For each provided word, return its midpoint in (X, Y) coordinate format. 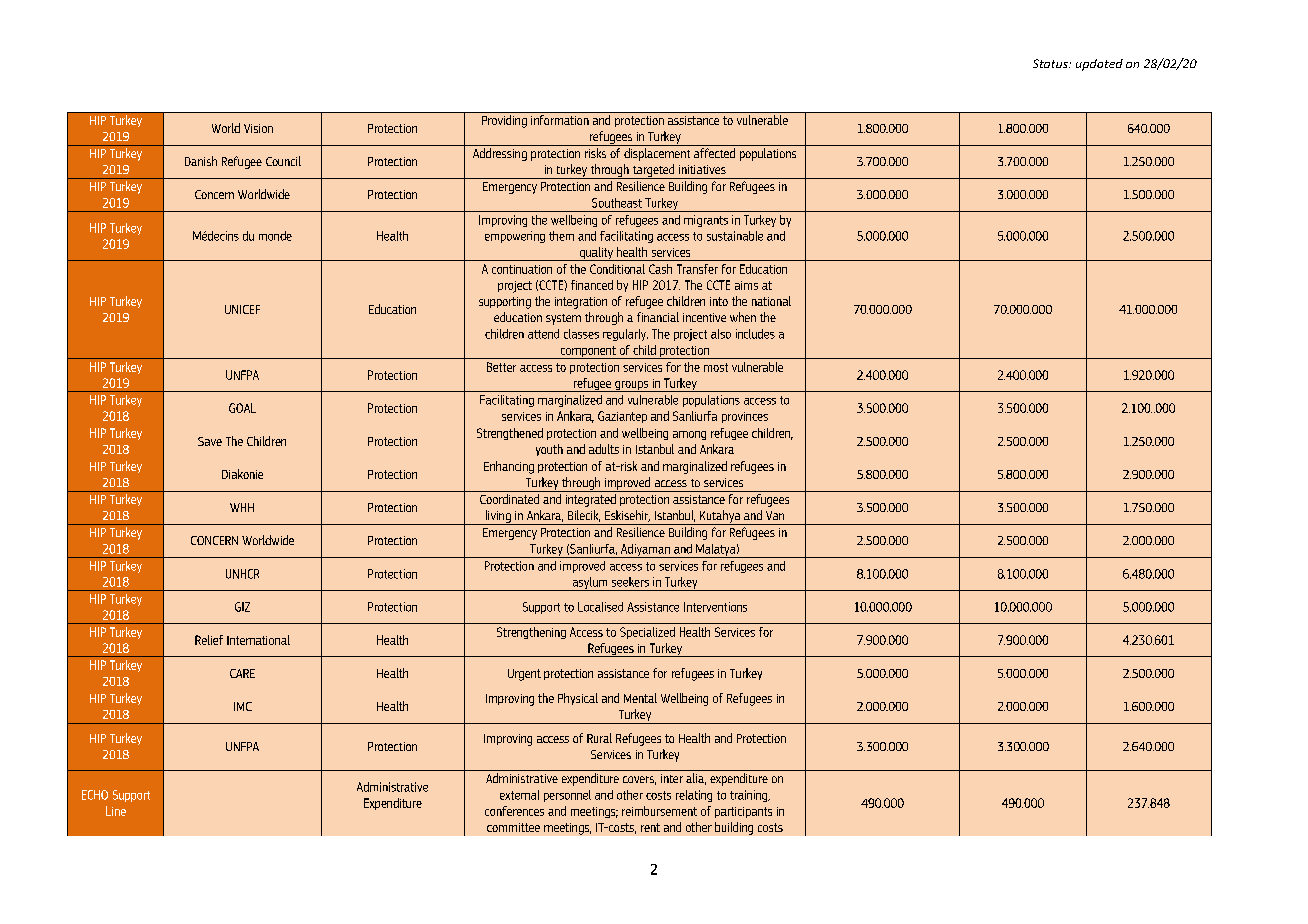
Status (1051, 63)
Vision (258, 128)
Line (116, 811)
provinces (745, 417)
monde (275, 236)
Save (210, 441)
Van (775, 515)
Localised (600, 607)
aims (746, 285)
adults (604, 449)
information (560, 120)
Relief (209, 640)
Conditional (617, 269)
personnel (567, 796)
